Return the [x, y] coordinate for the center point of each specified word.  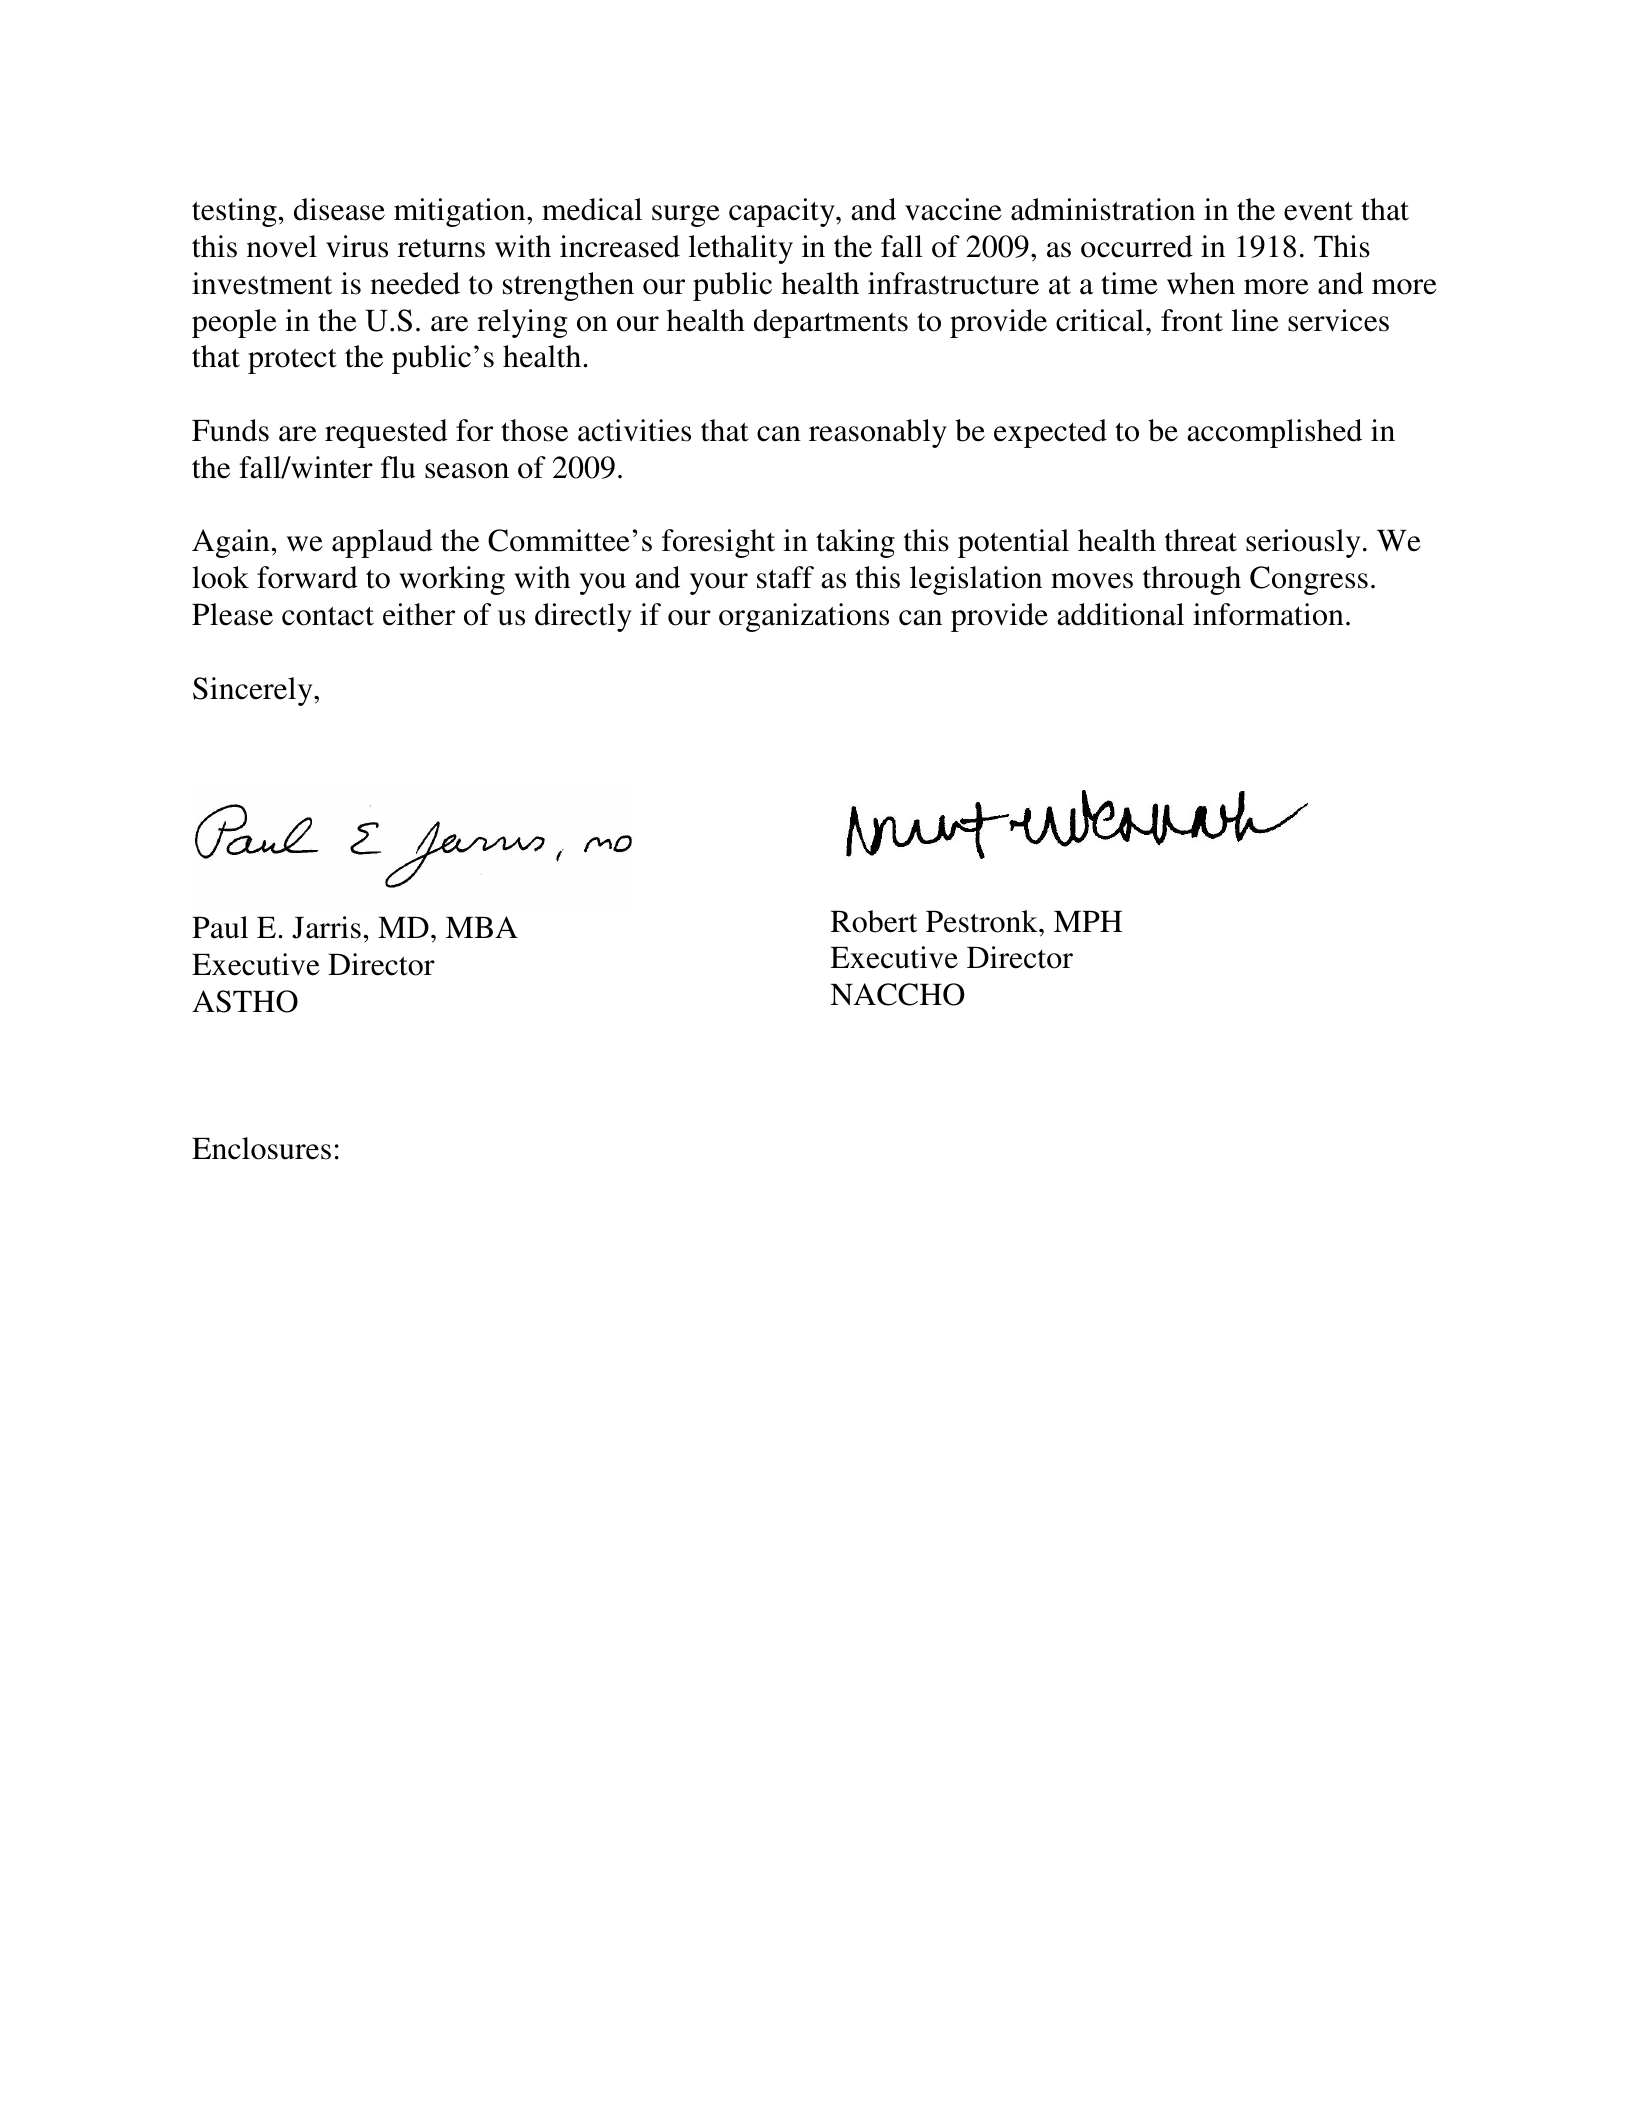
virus [357, 246]
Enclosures [261, 1148]
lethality [740, 249]
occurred [1137, 246]
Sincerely [254, 691]
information [1268, 614]
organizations [804, 617]
